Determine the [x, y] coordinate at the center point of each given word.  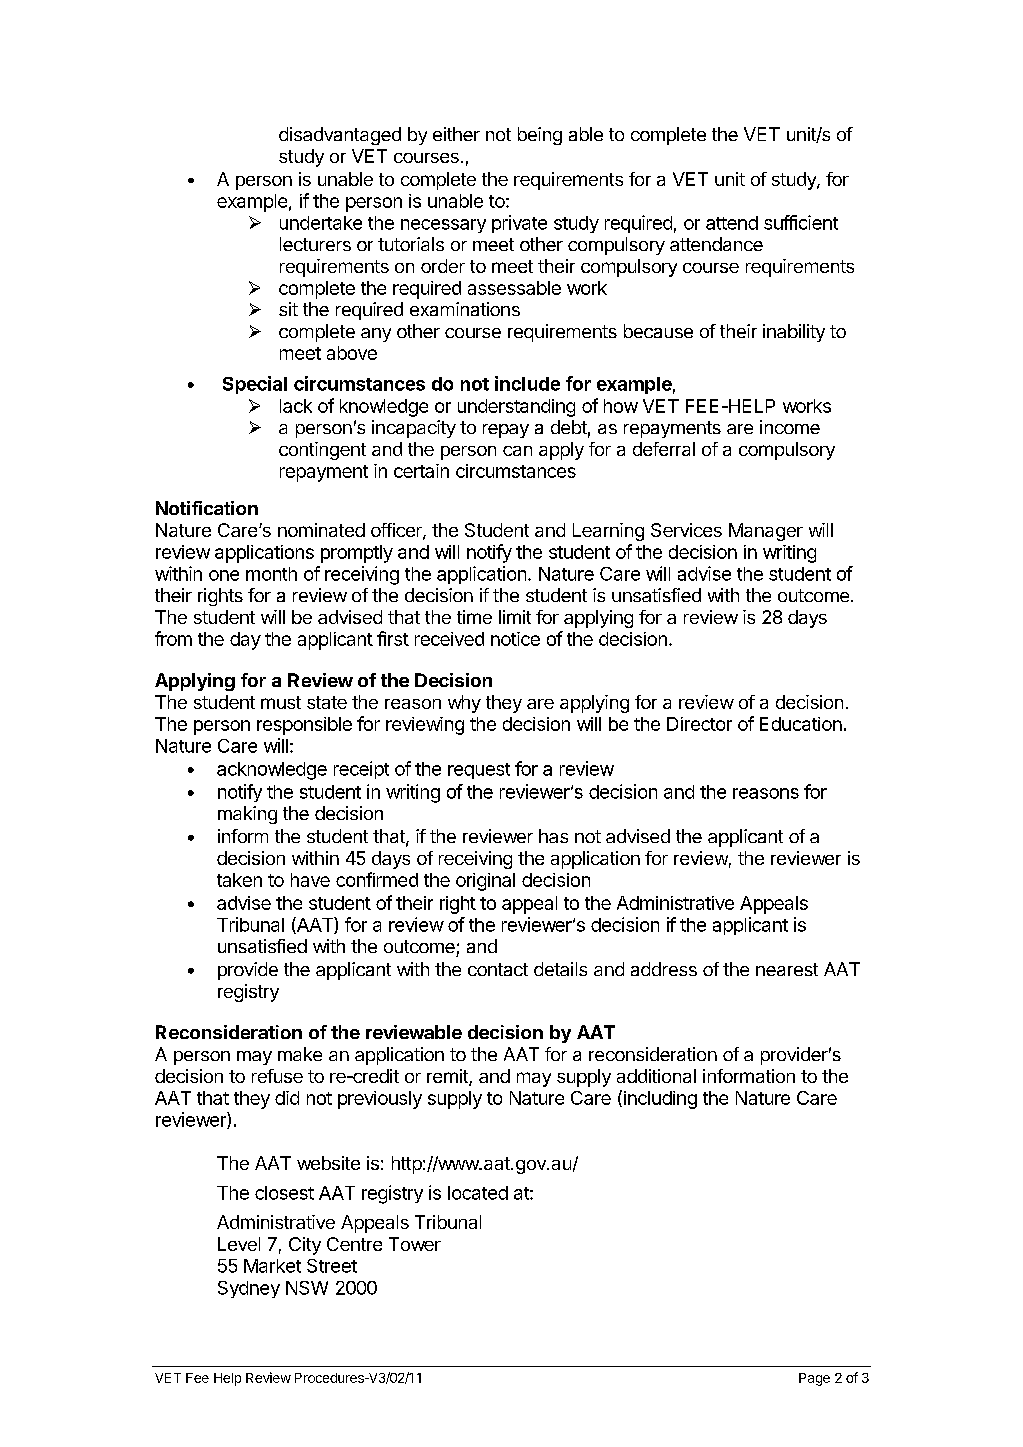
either [456, 134]
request [479, 771]
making [247, 815]
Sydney [249, 1289]
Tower [415, 1244]
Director [699, 724]
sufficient [801, 222]
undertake [321, 223]
